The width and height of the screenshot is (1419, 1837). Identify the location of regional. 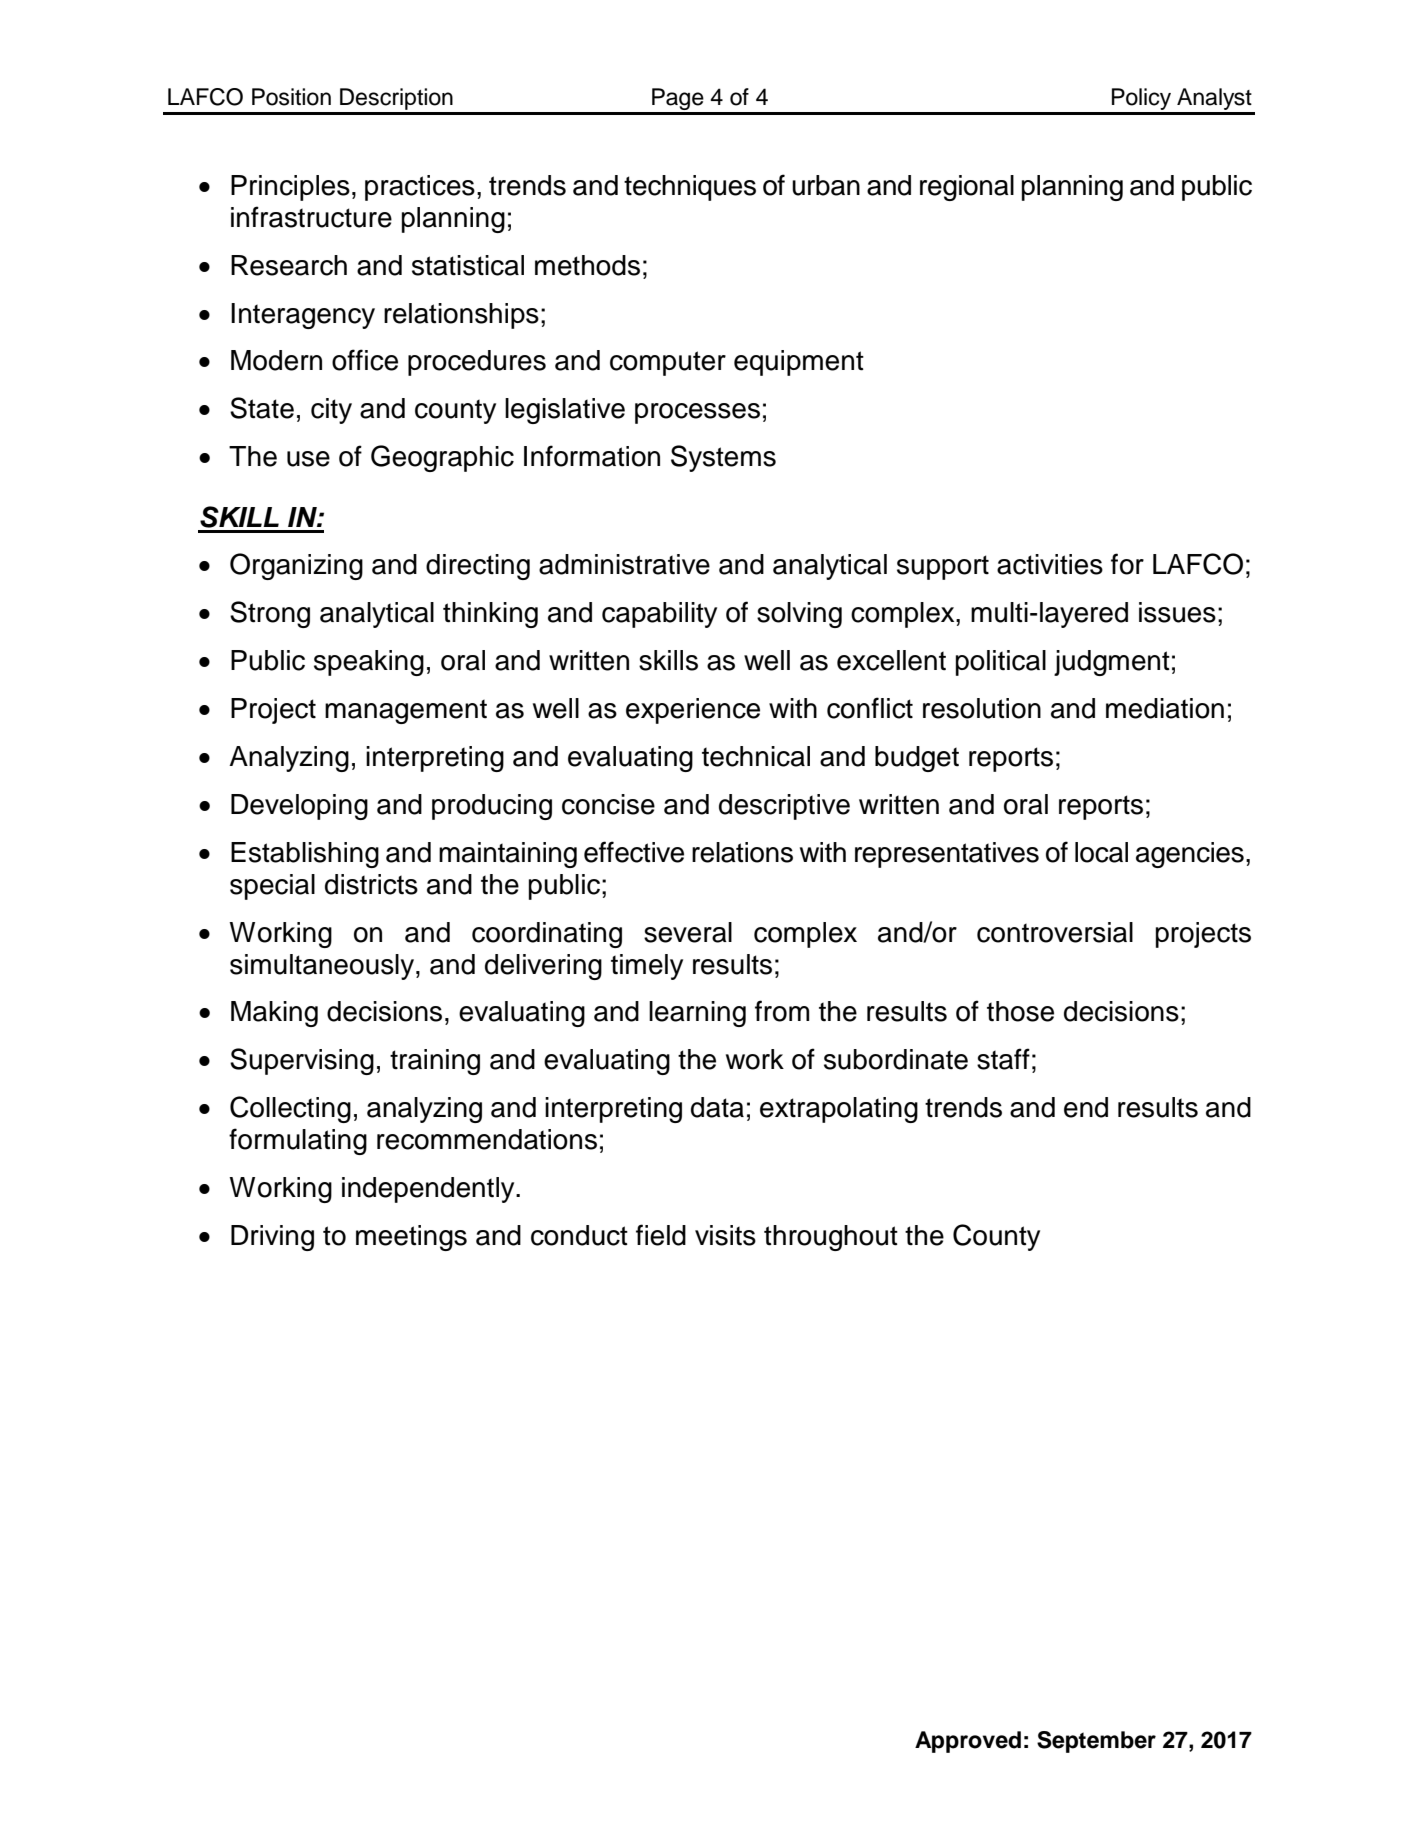
(967, 188).
